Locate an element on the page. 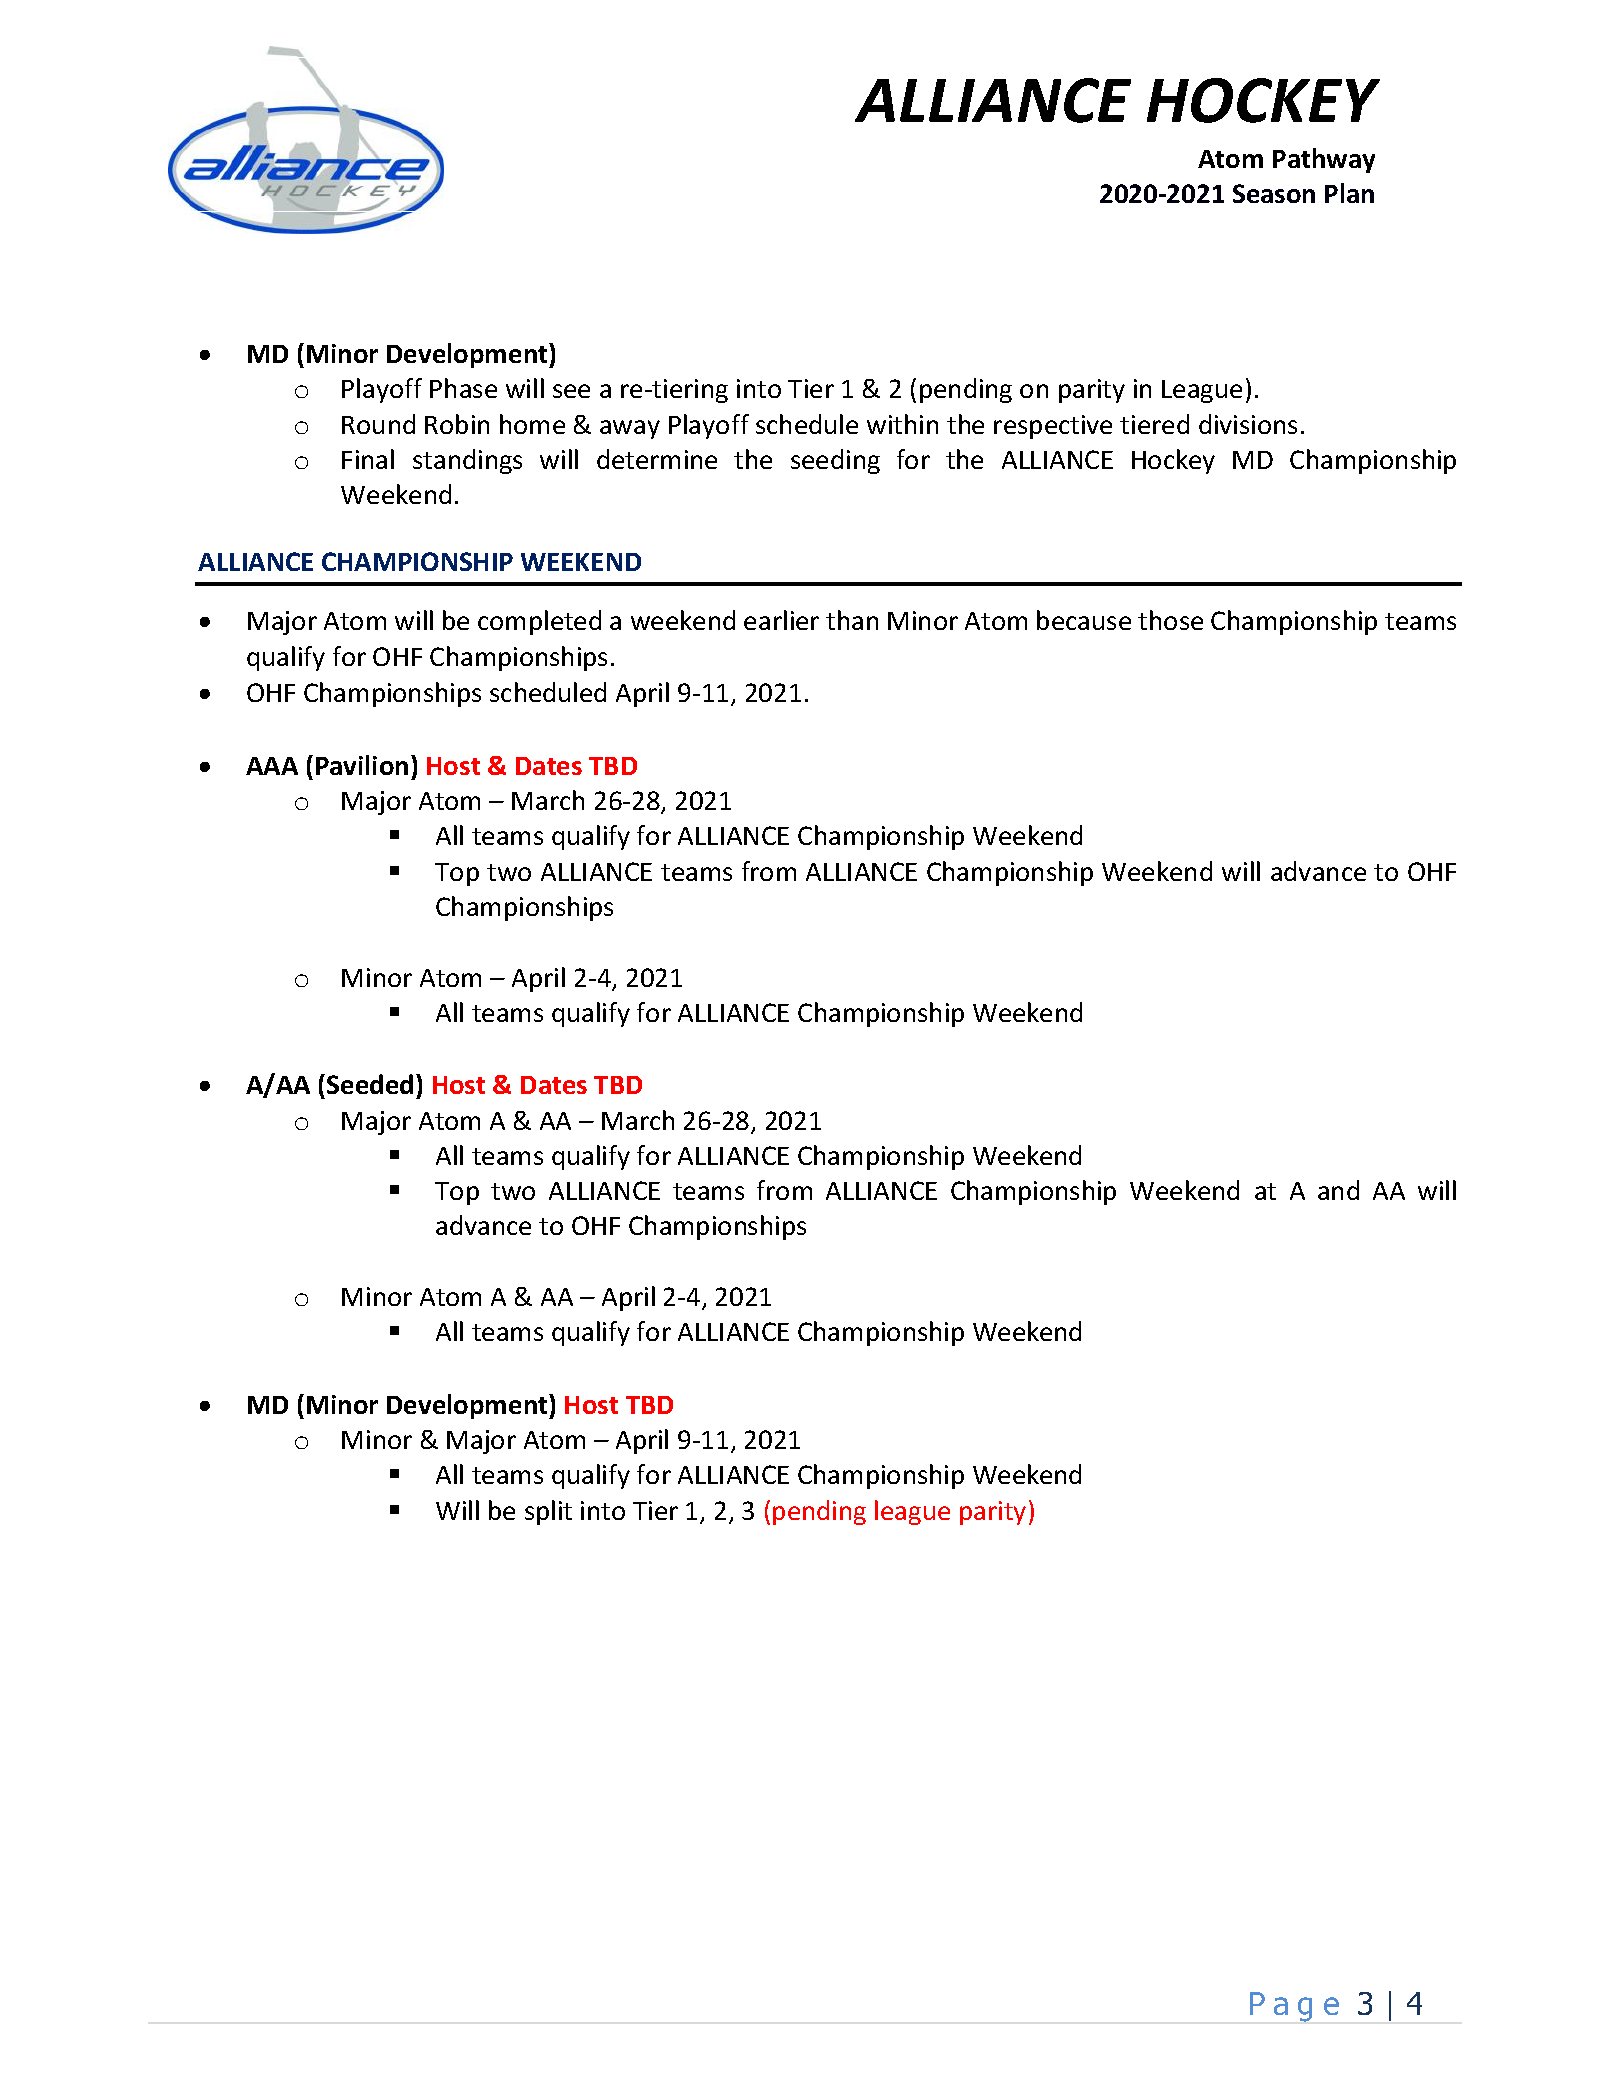  than is located at coordinates (852, 620).
